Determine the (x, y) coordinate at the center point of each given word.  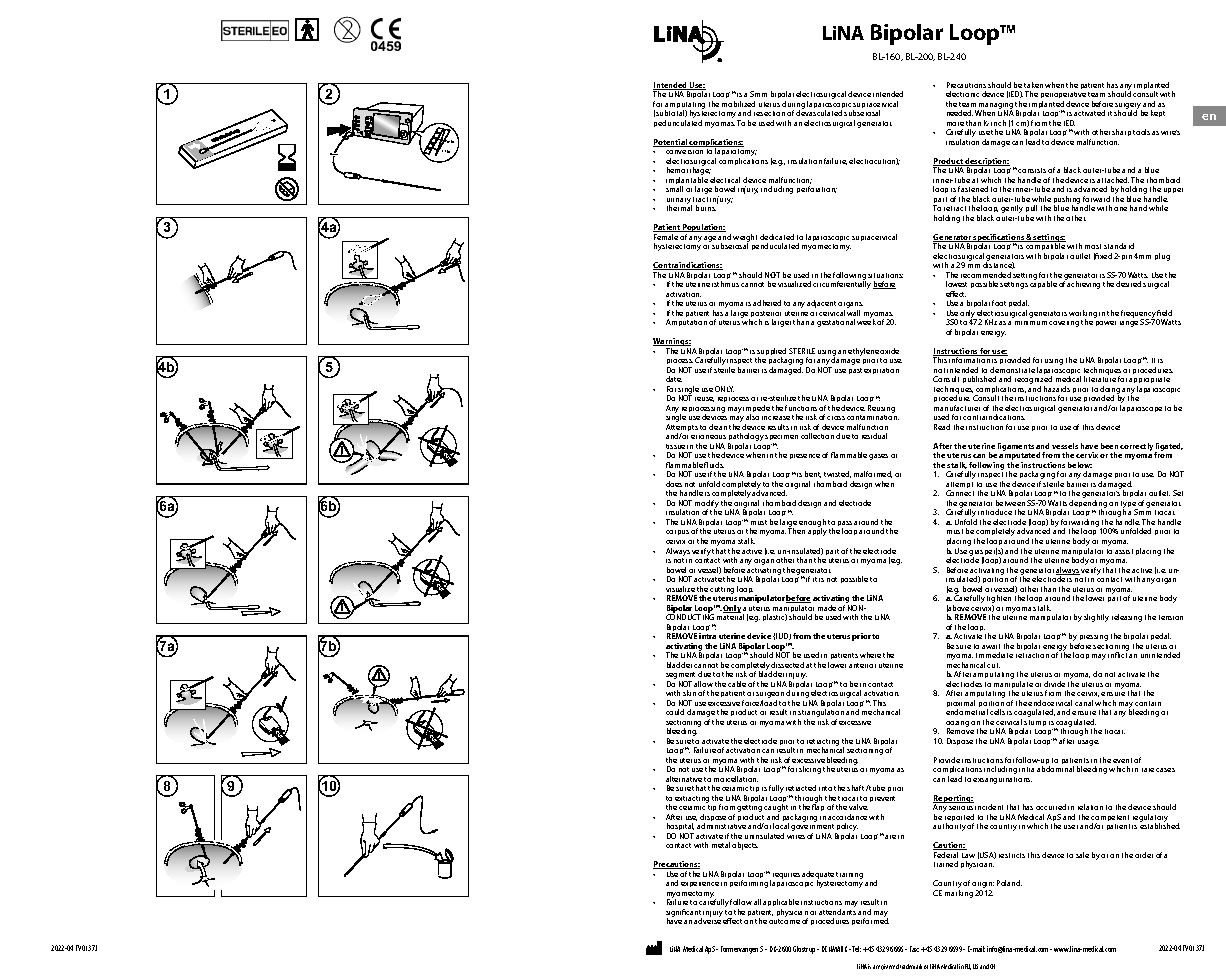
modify (707, 505)
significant (684, 914)
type (1129, 506)
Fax (914, 949)
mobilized (738, 104)
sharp (1121, 132)
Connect (960, 493)
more (955, 124)
